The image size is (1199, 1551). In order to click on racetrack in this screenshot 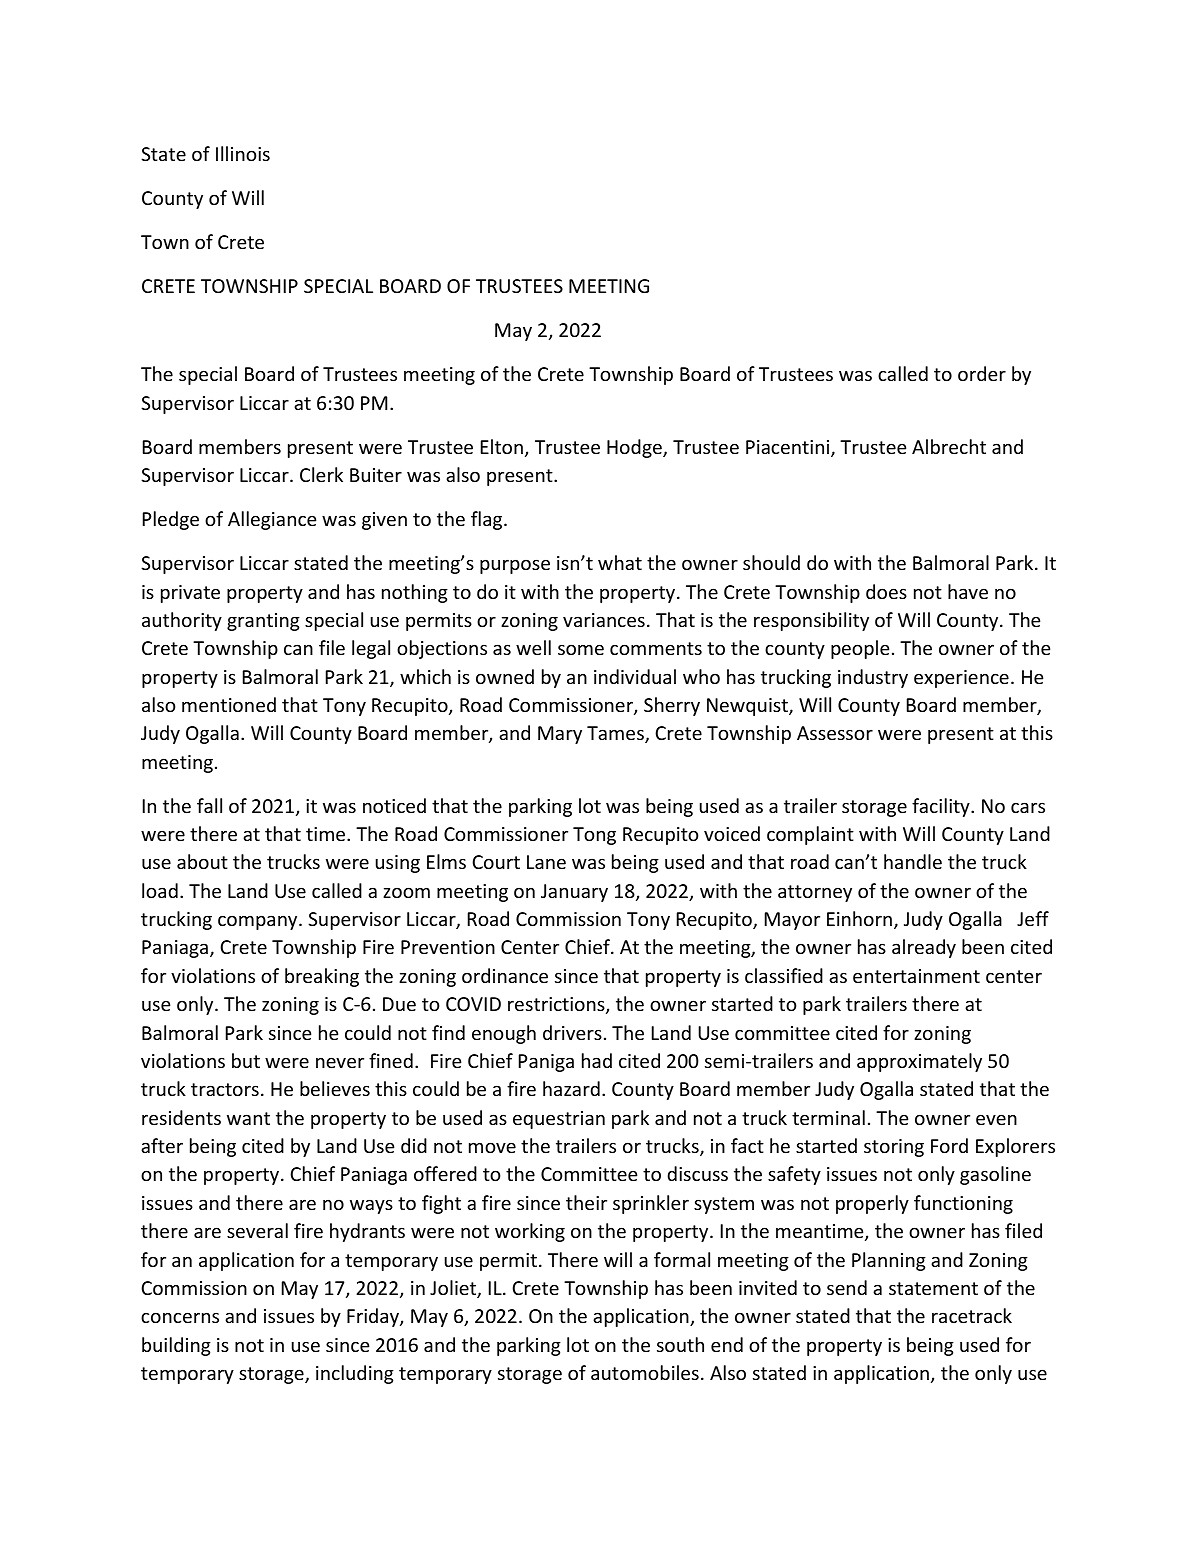, I will do `click(972, 1315)`.
